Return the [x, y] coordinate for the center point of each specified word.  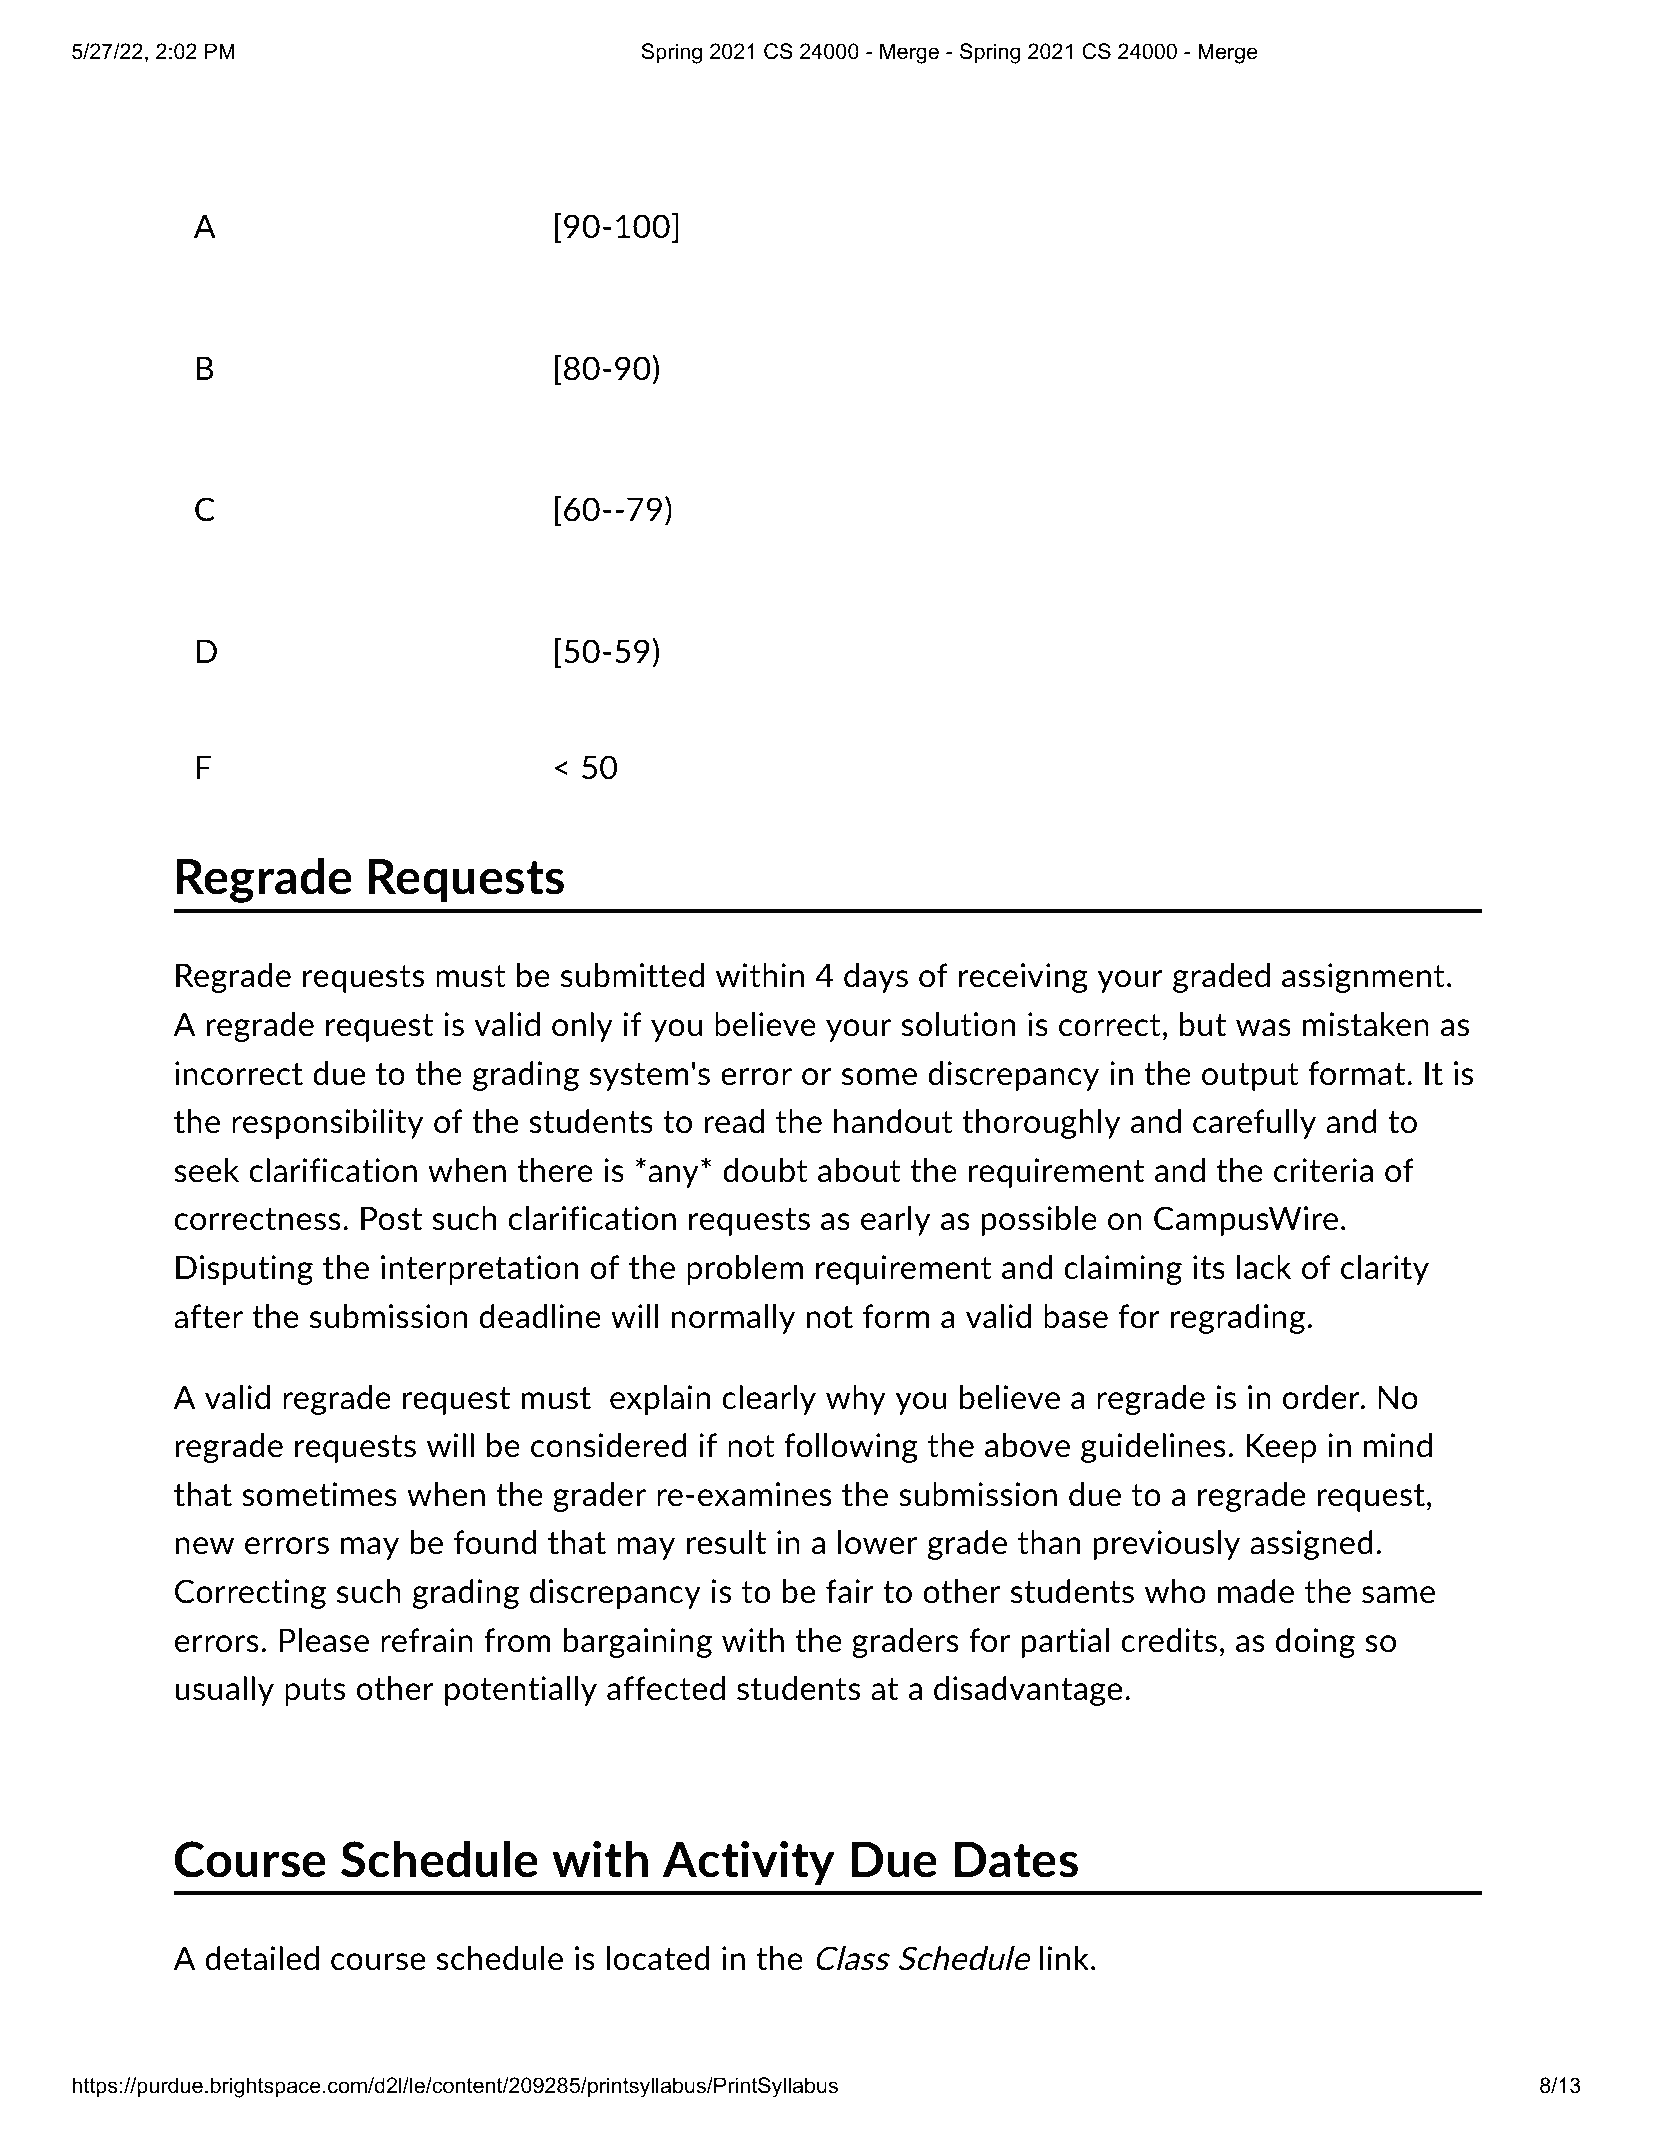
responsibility [327, 1124]
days [876, 978]
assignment [1363, 978]
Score [593, 108]
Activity [749, 1863]
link [1064, 1958]
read [734, 1121]
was [1263, 1028]
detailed [262, 1958]
